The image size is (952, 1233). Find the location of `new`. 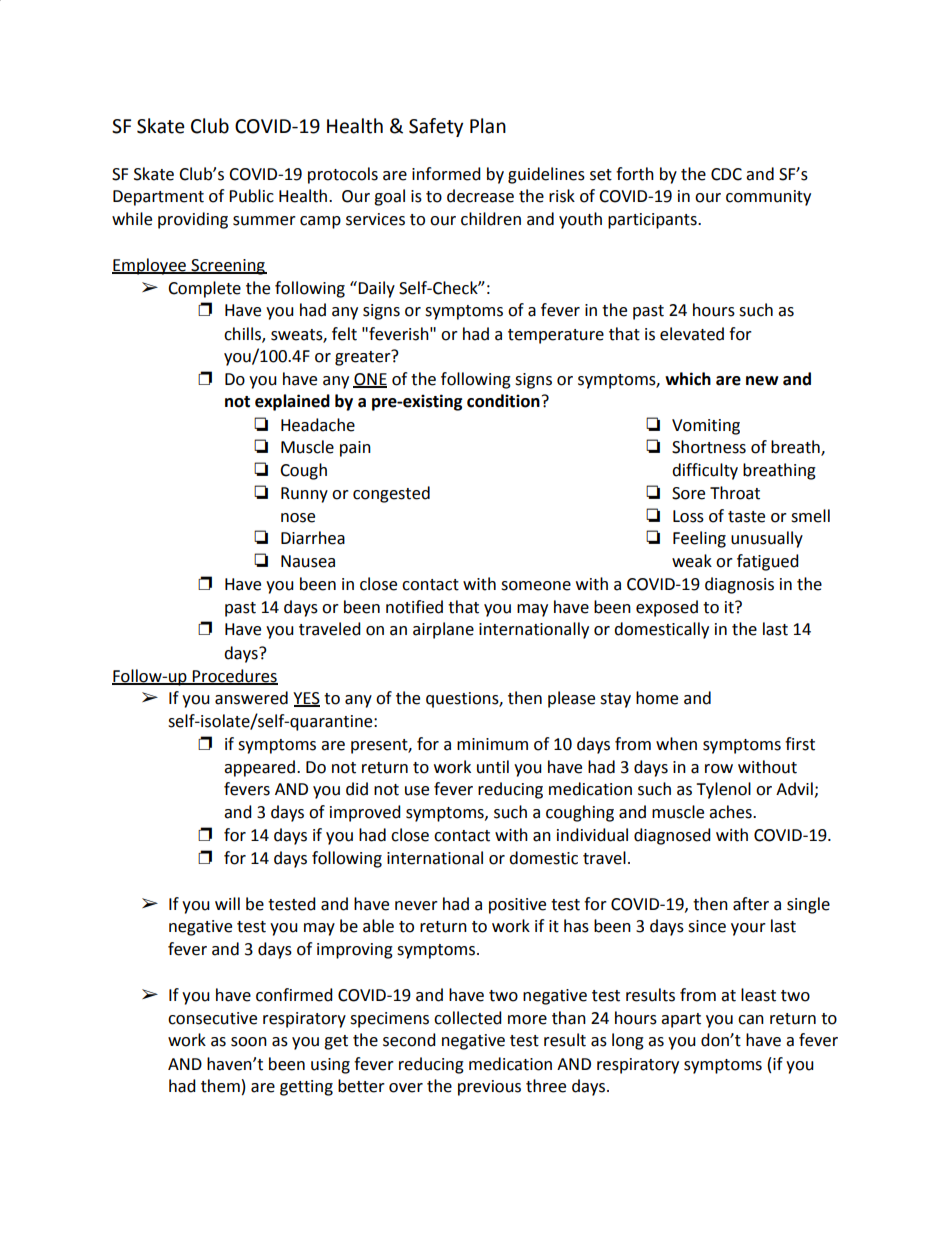

new is located at coordinates (762, 381).
